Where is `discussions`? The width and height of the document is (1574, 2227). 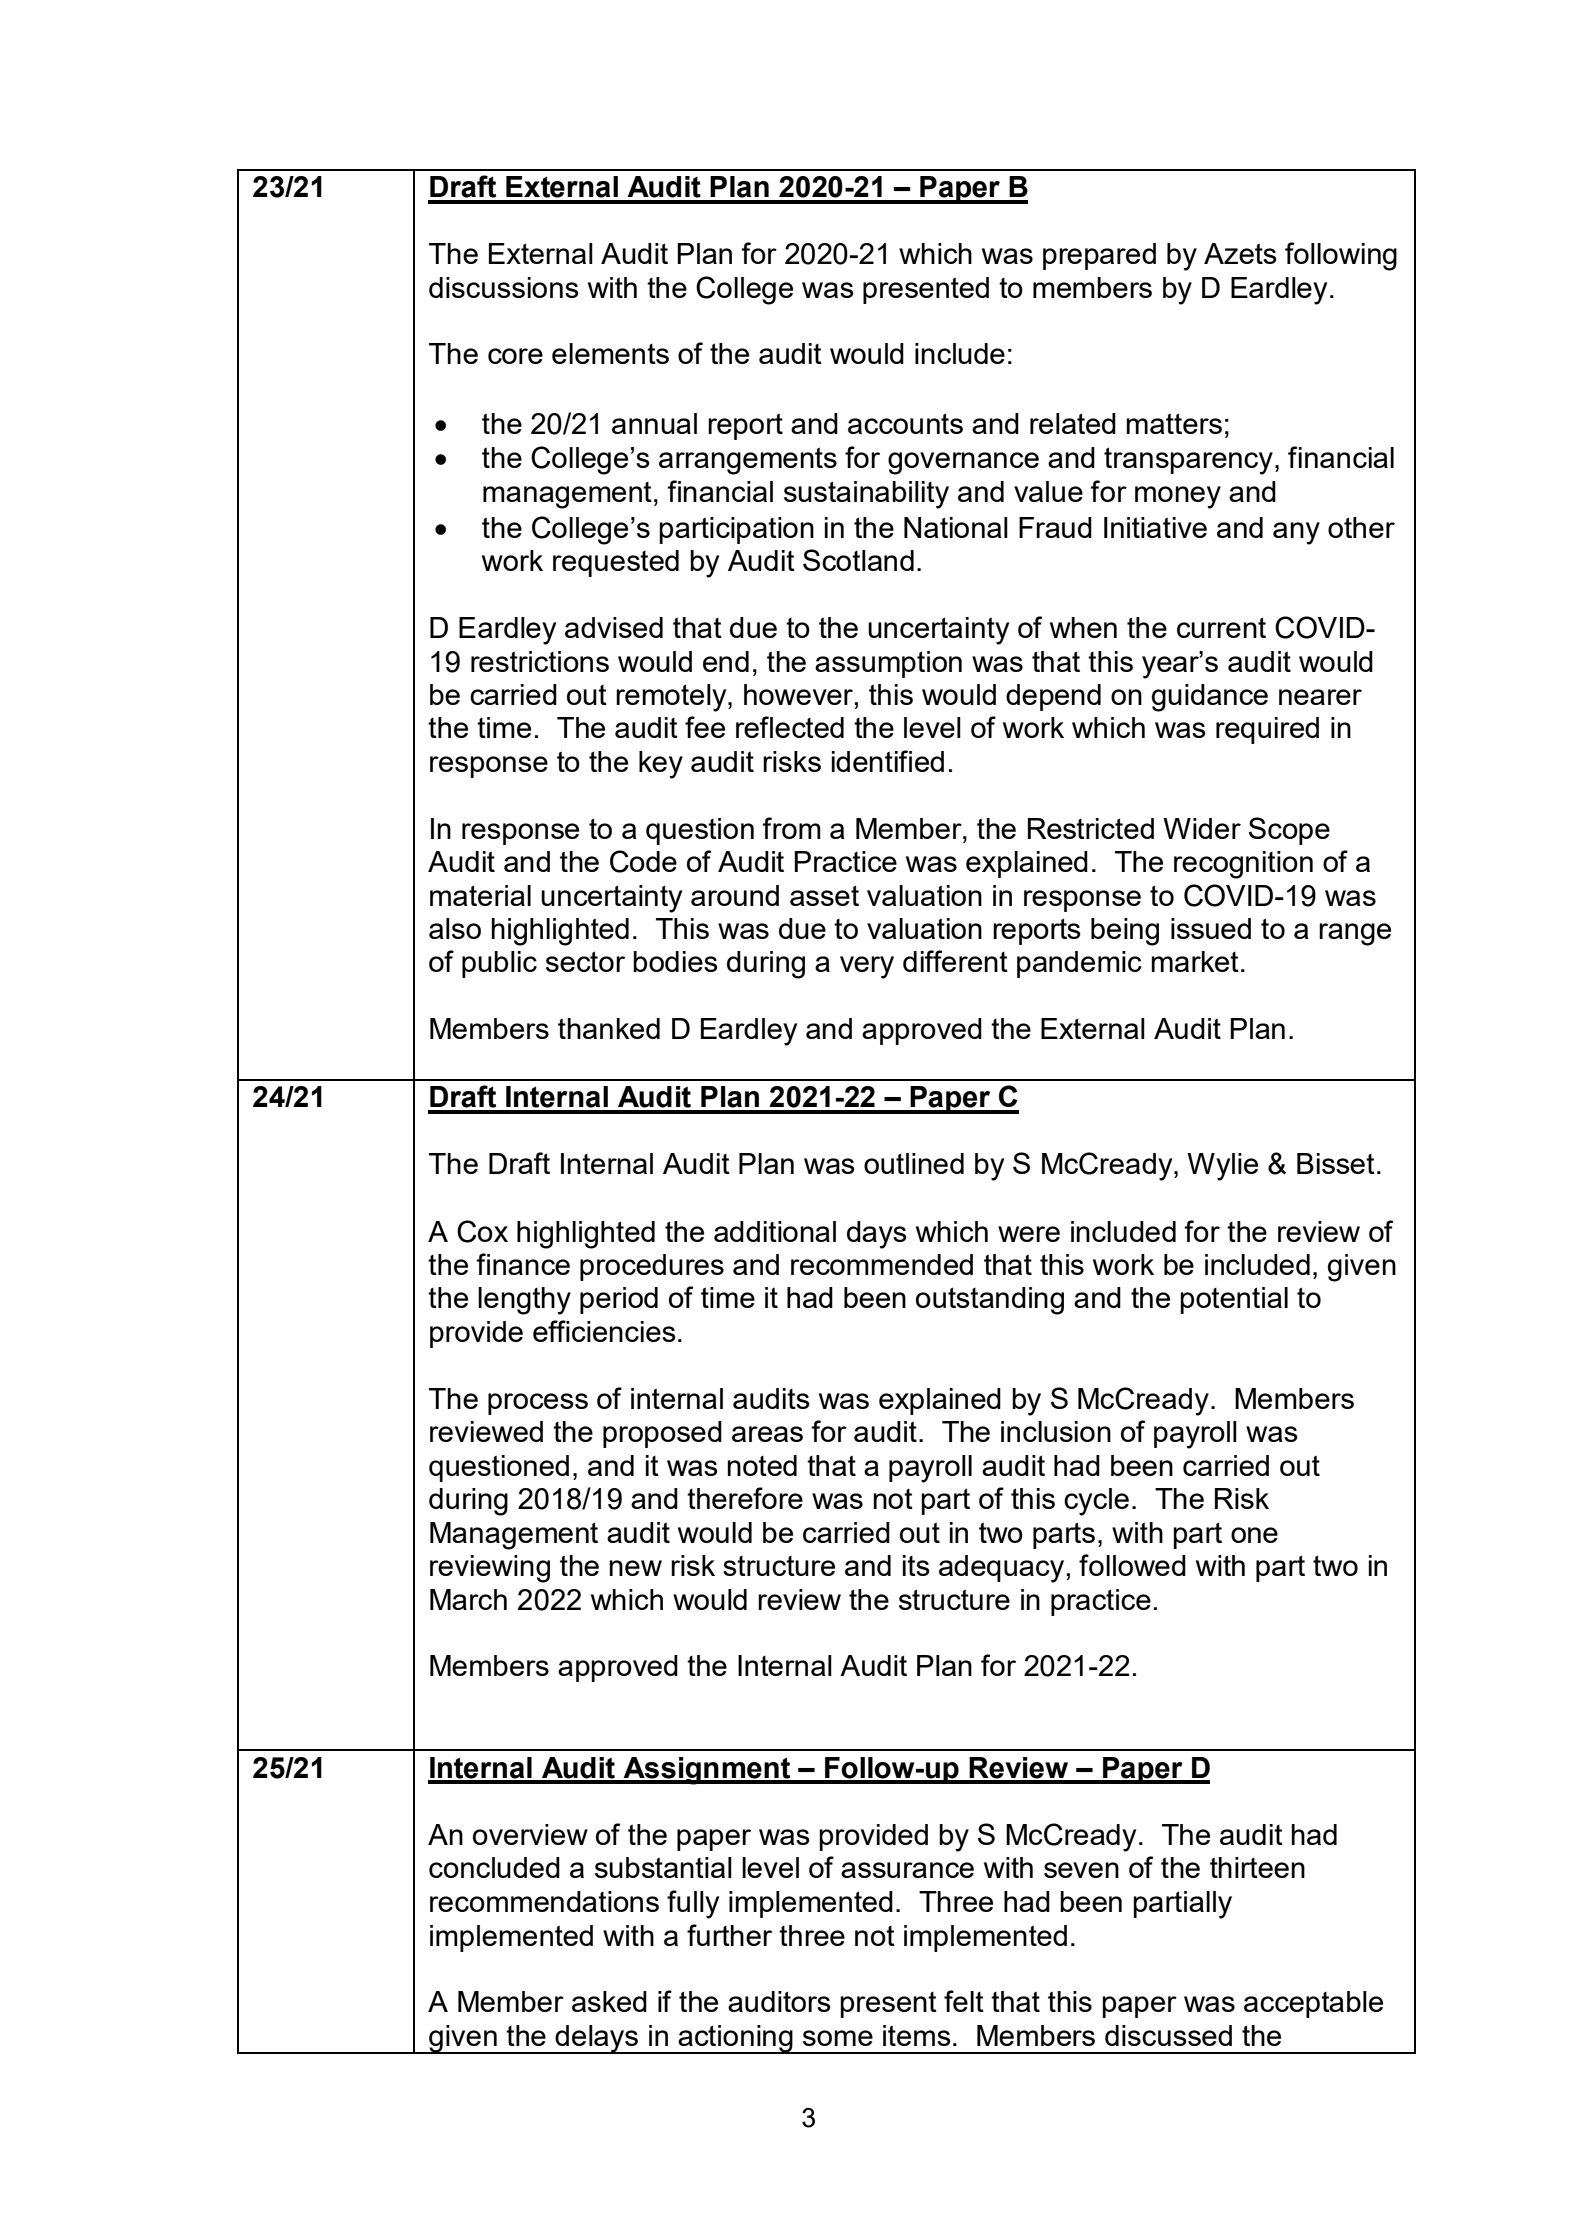 discussions is located at coordinates (504, 287).
